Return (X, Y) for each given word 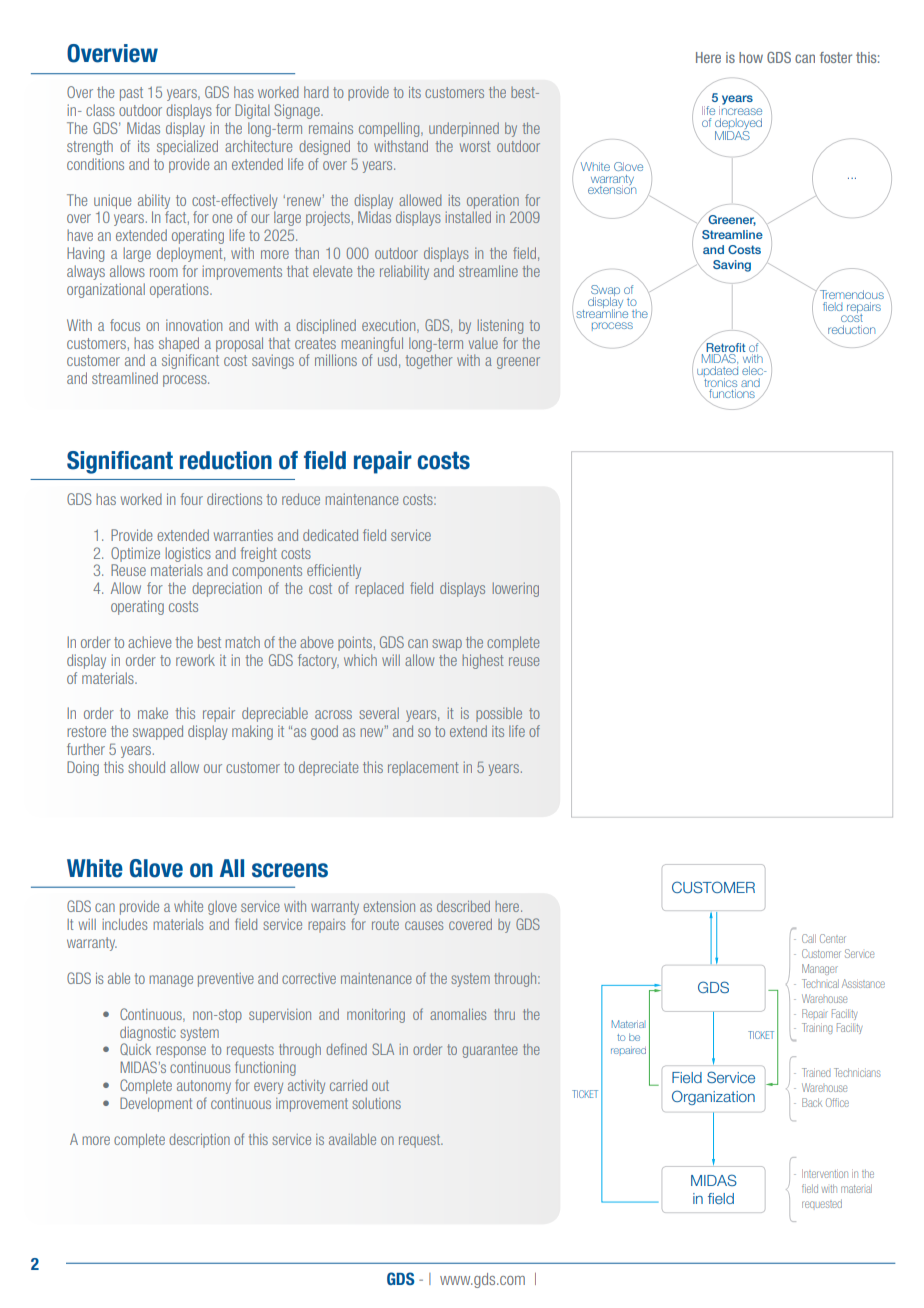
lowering (516, 589)
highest (483, 661)
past (131, 94)
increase (740, 109)
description (199, 1141)
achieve (150, 642)
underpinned (464, 129)
